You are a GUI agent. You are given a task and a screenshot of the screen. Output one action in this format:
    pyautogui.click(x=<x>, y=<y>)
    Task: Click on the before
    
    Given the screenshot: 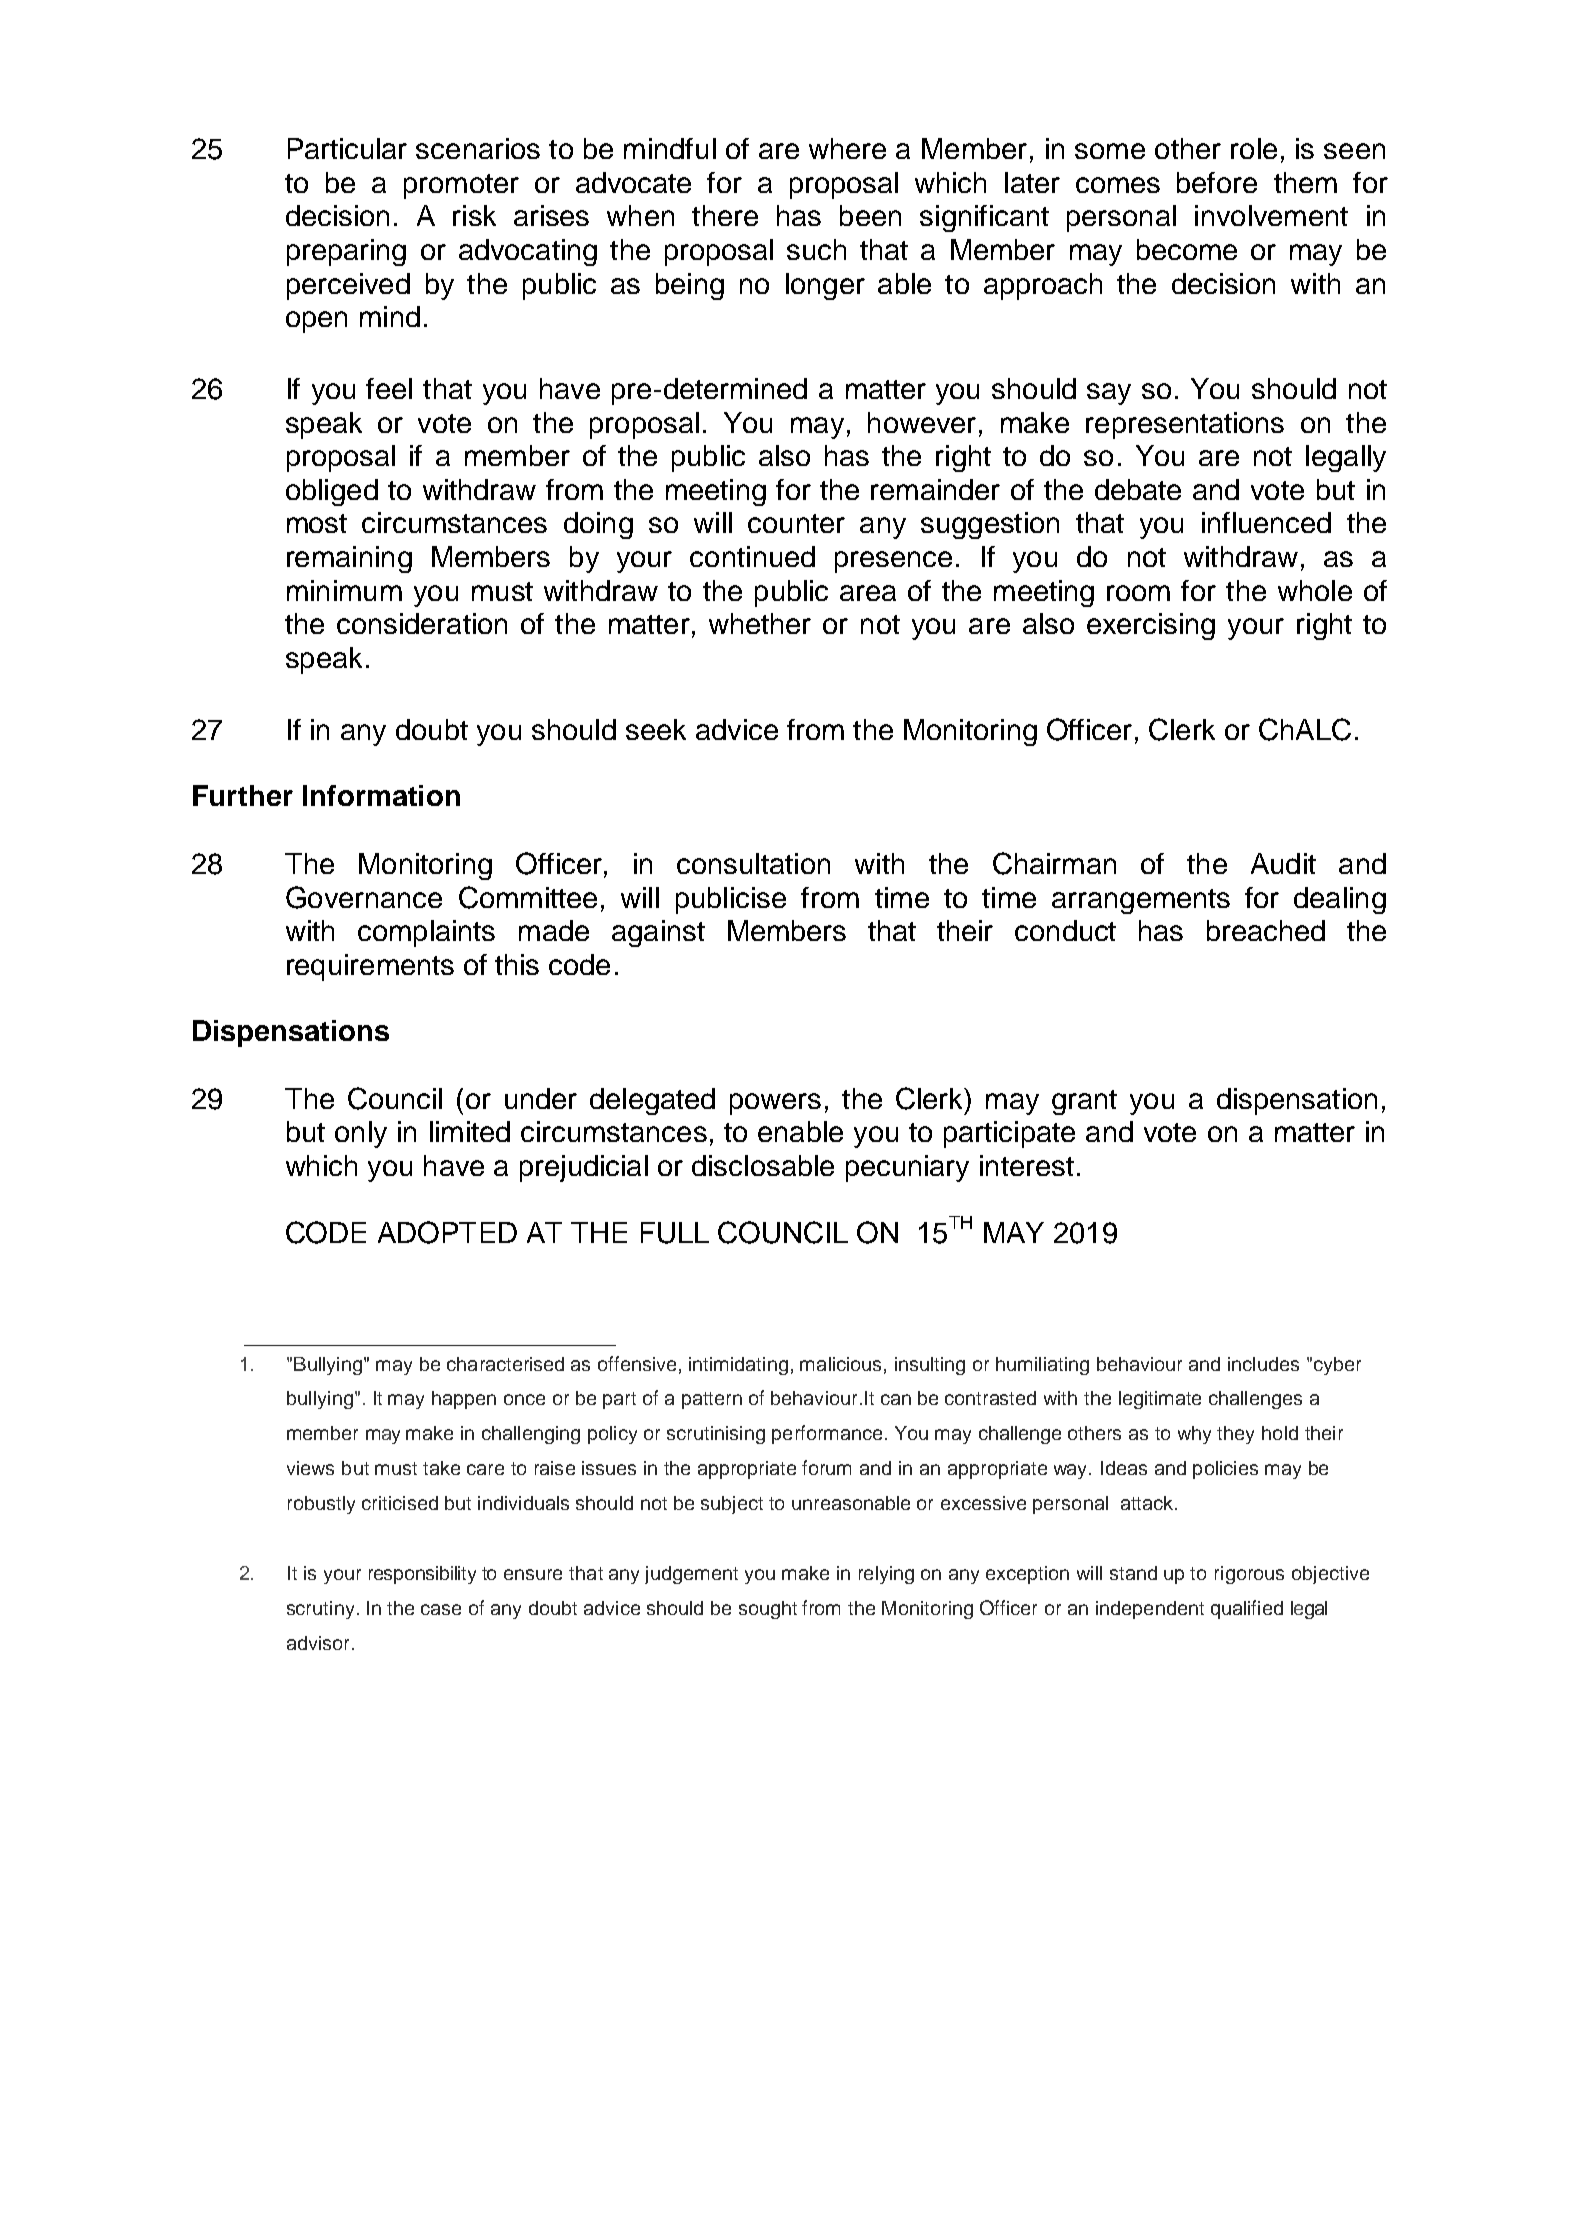 What is the action you would take?
    pyautogui.click(x=1217, y=182)
